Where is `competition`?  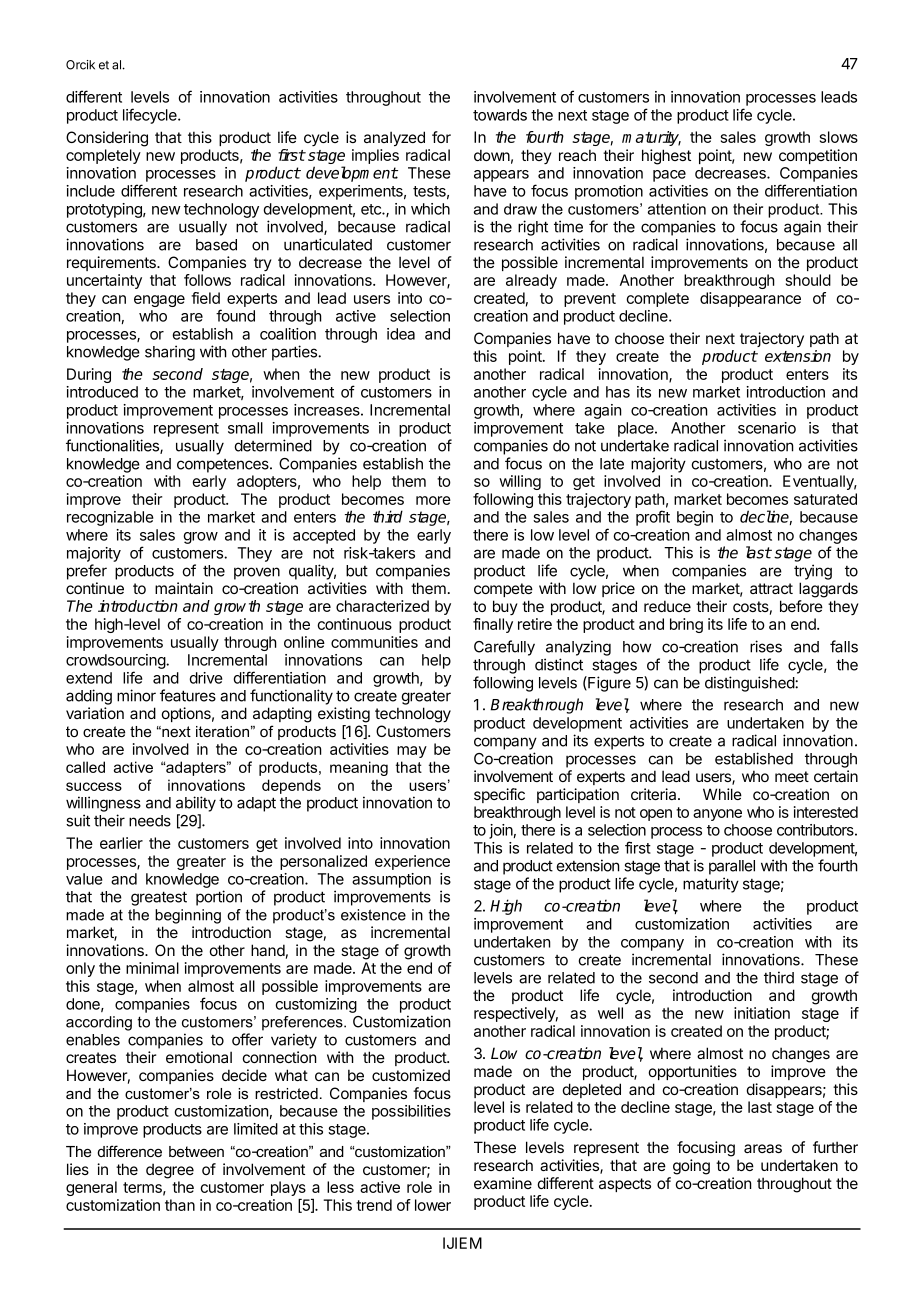 competition is located at coordinates (818, 156).
